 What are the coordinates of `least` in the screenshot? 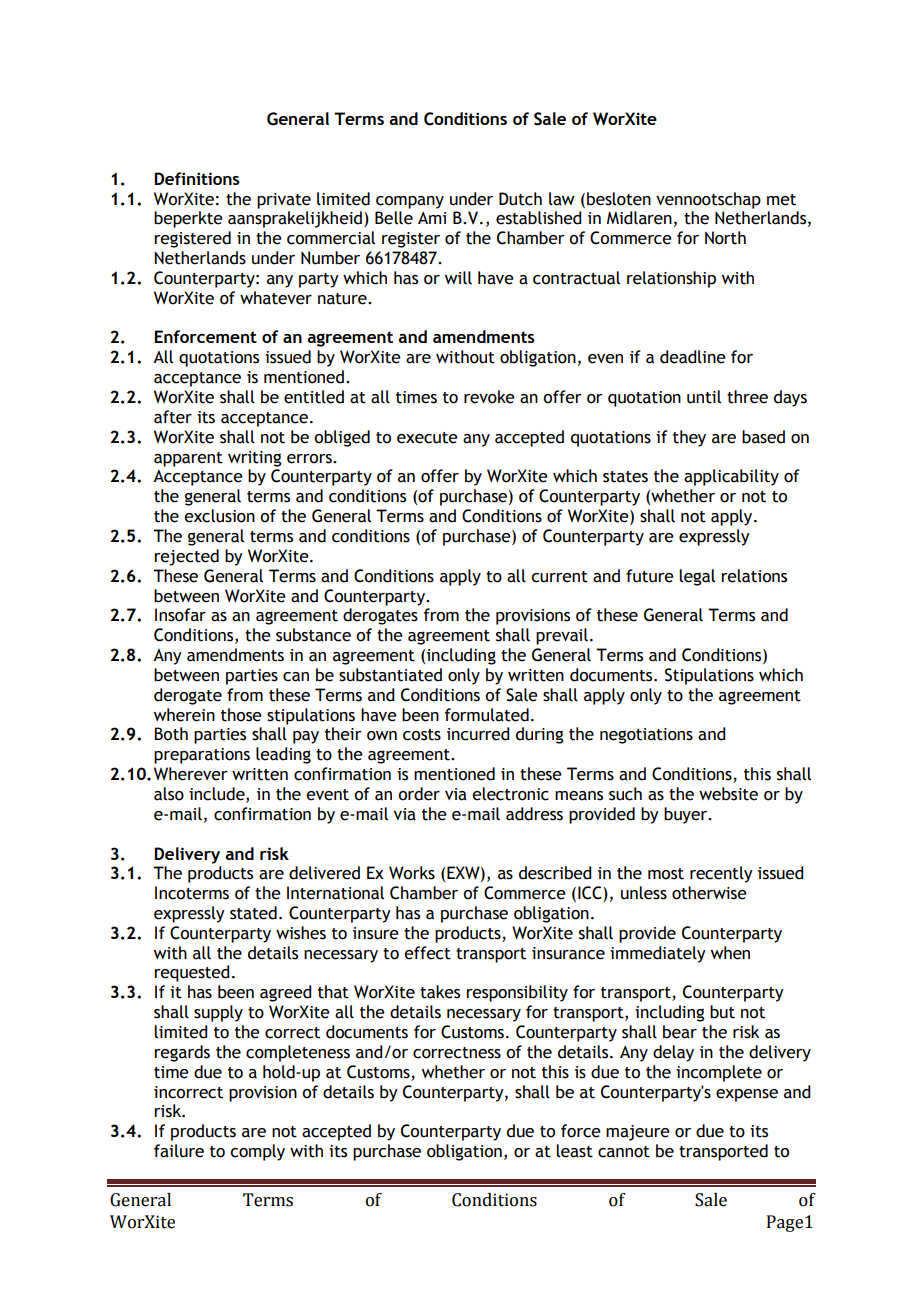 It's located at (574, 1151).
